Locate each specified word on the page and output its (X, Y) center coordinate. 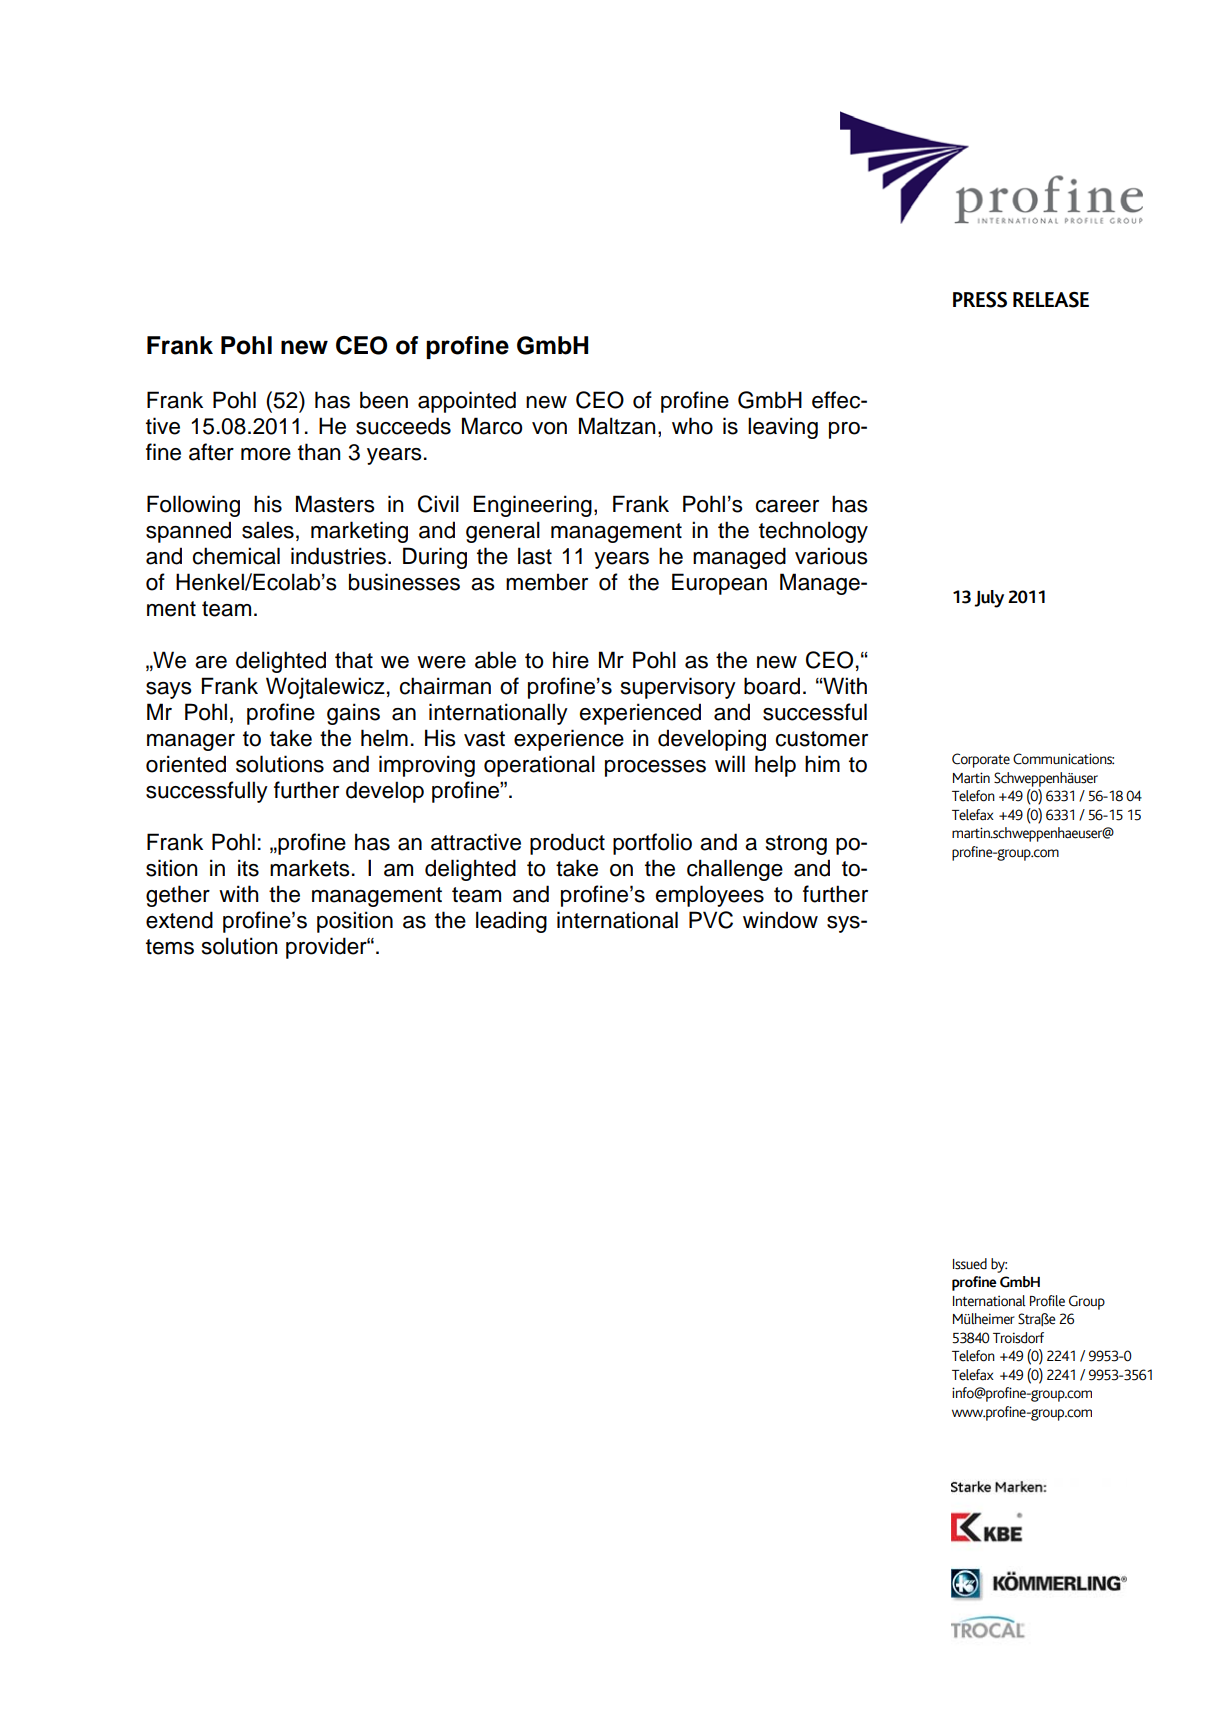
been (384, 400)
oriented (186, 764)
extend (179, 920)
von (549, 428)
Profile (1047, 1301)
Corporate (981, 760)
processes (655, 768)
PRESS (980, 300)
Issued (970, 1264)
